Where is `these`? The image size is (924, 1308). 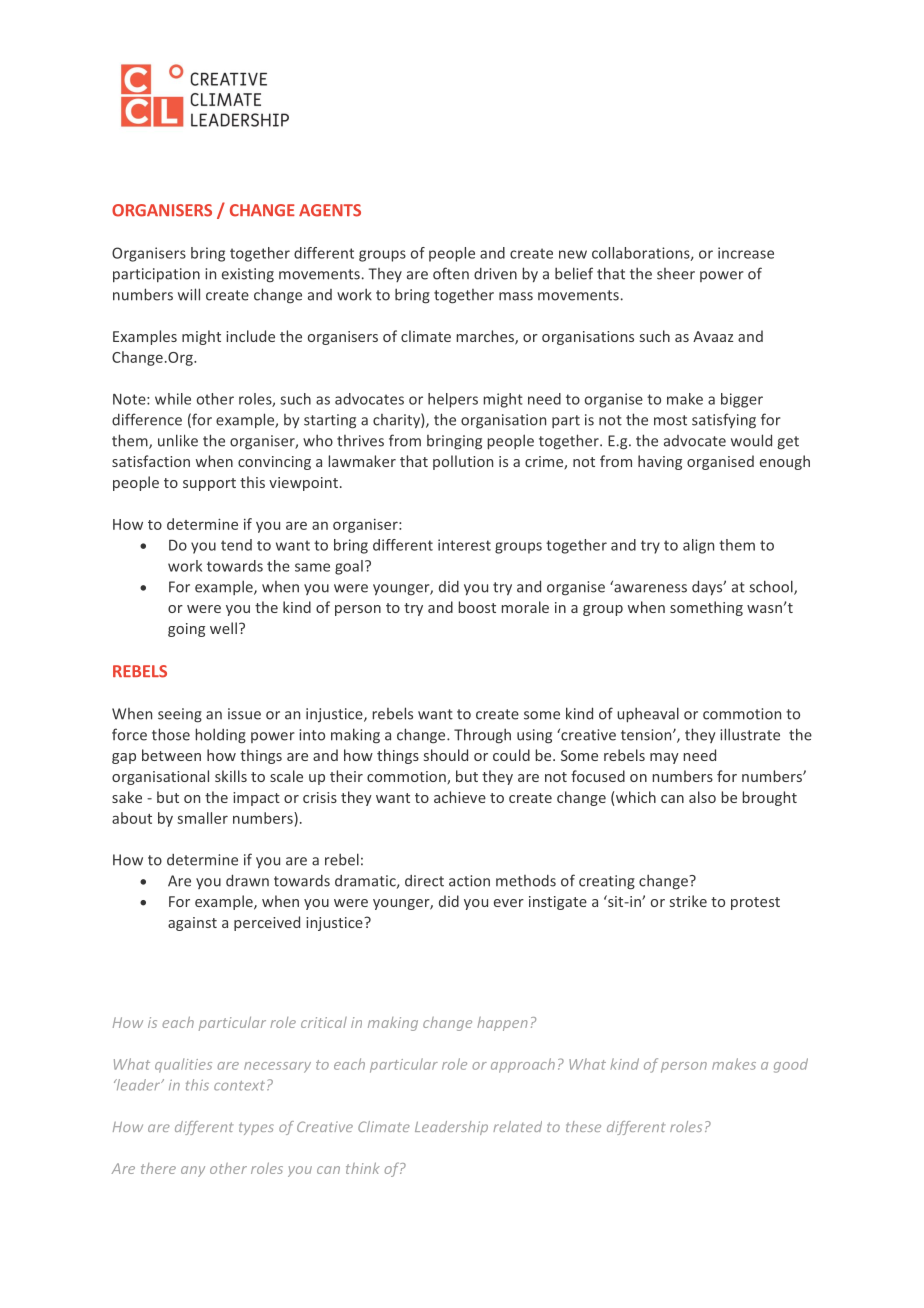
these is located at coordinates (583, 1126).
